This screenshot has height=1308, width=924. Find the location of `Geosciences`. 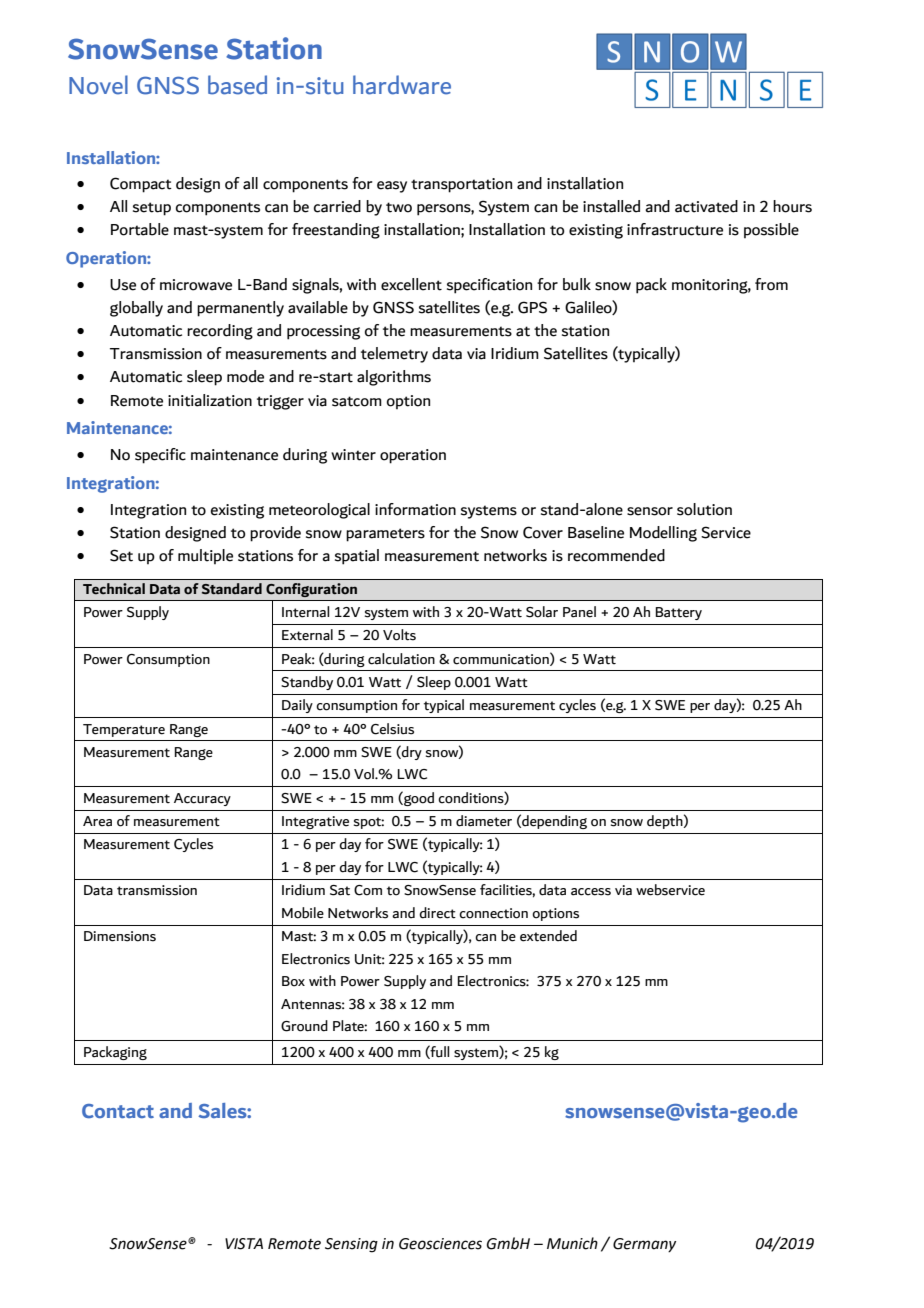

Geosciences is located at coordinates (440, 1244).
